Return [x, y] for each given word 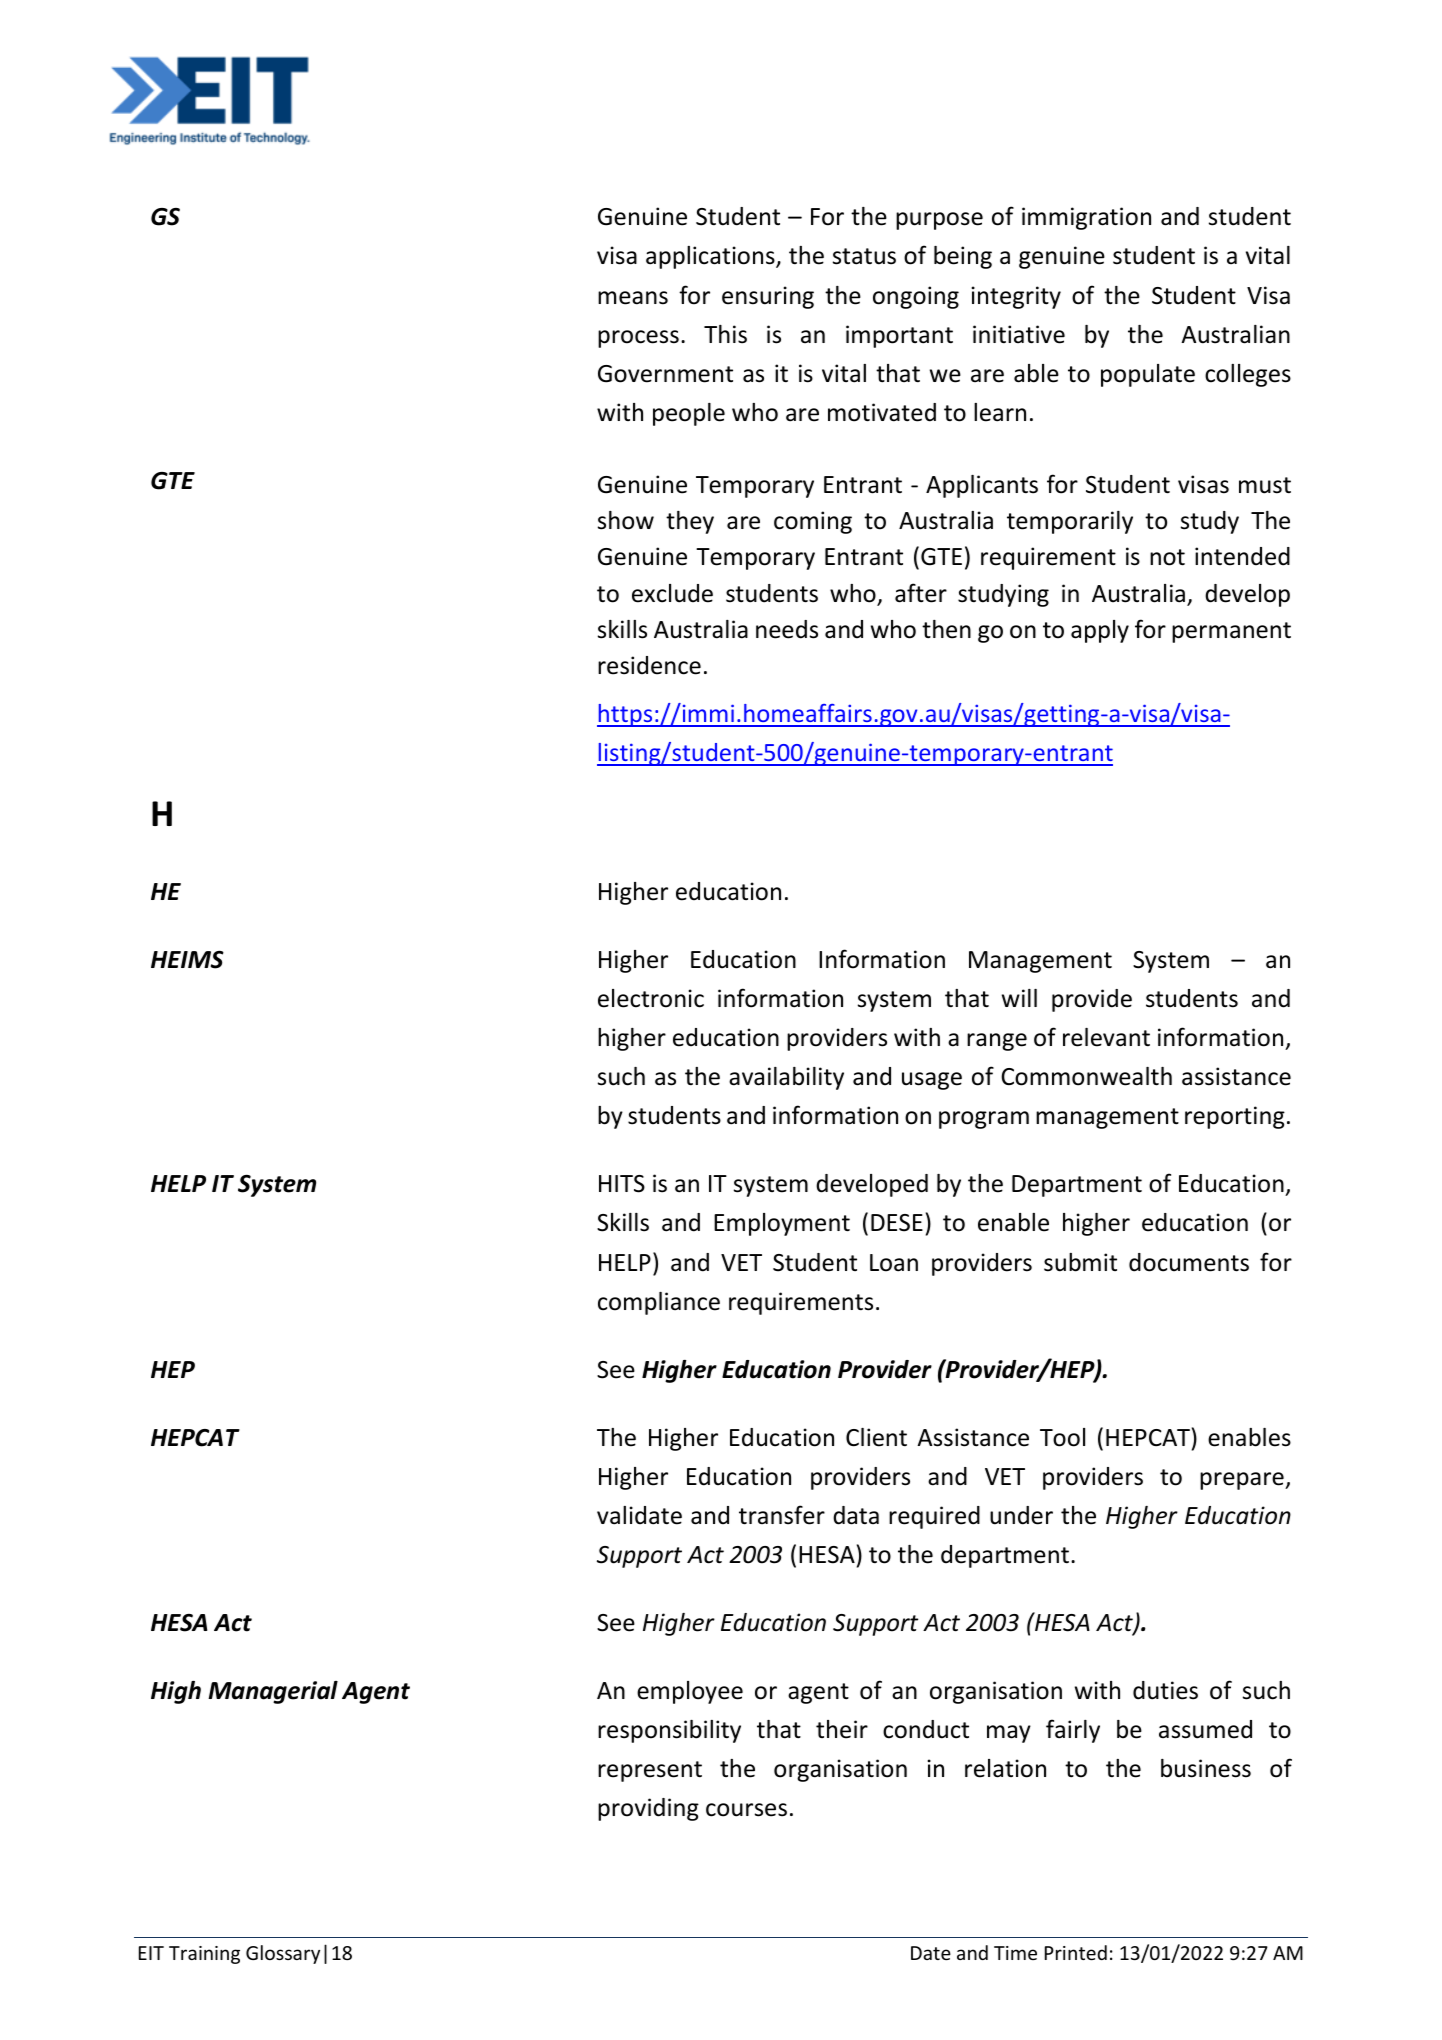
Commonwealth [1086, 1076]
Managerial [273, 1692]
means [633, 298]
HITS [622, 1184]
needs [787, 629]
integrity [1016, 297]
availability [786, 1078]
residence [649, 665]
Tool [1062, 1437]
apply [1100, 631]
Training [204, 1955]
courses [746, 1810]
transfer [782, 1515]
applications [711, 257]
